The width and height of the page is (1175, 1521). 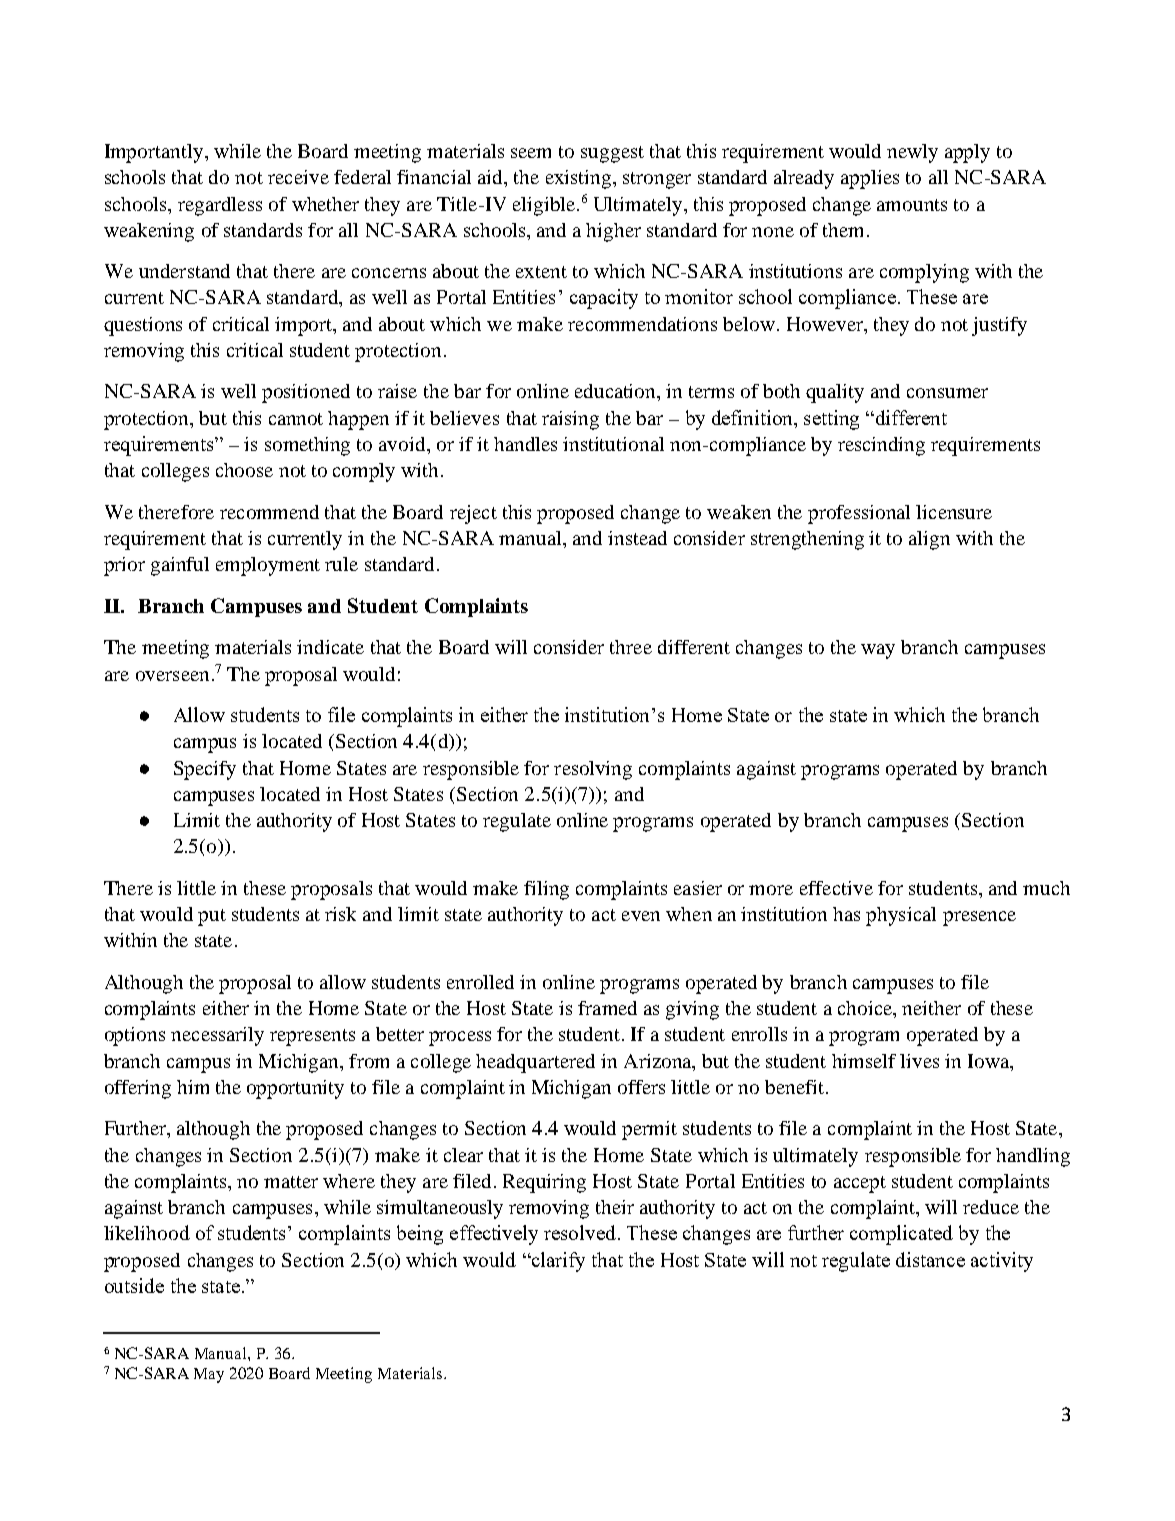 What do you see at coordinates (209, 1375) in the page?
I see `May` at bounding box center [209, 1375].
